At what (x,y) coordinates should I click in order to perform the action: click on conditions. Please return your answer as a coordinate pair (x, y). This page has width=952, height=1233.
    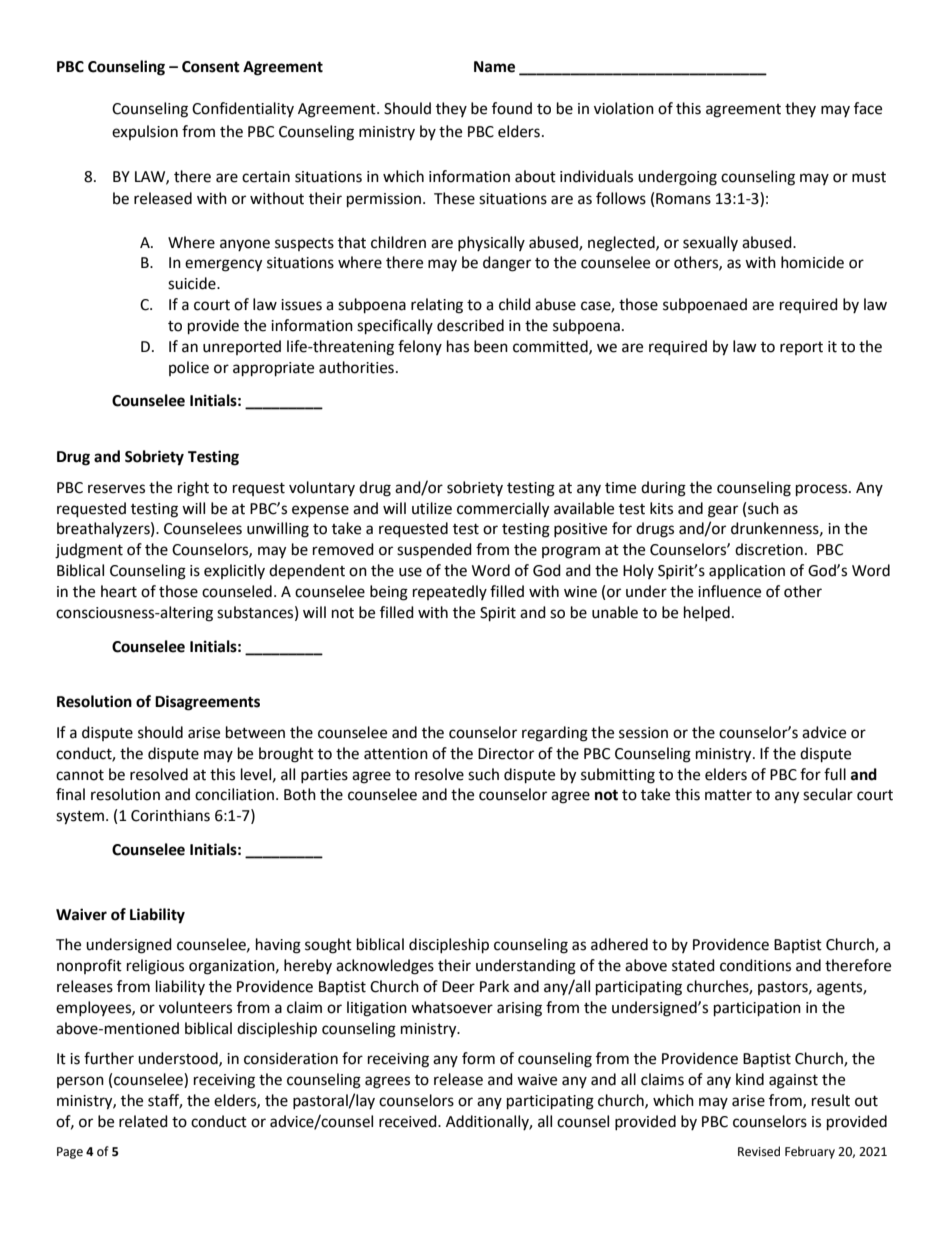
    Looking at the image, I should click on (755, 965).
